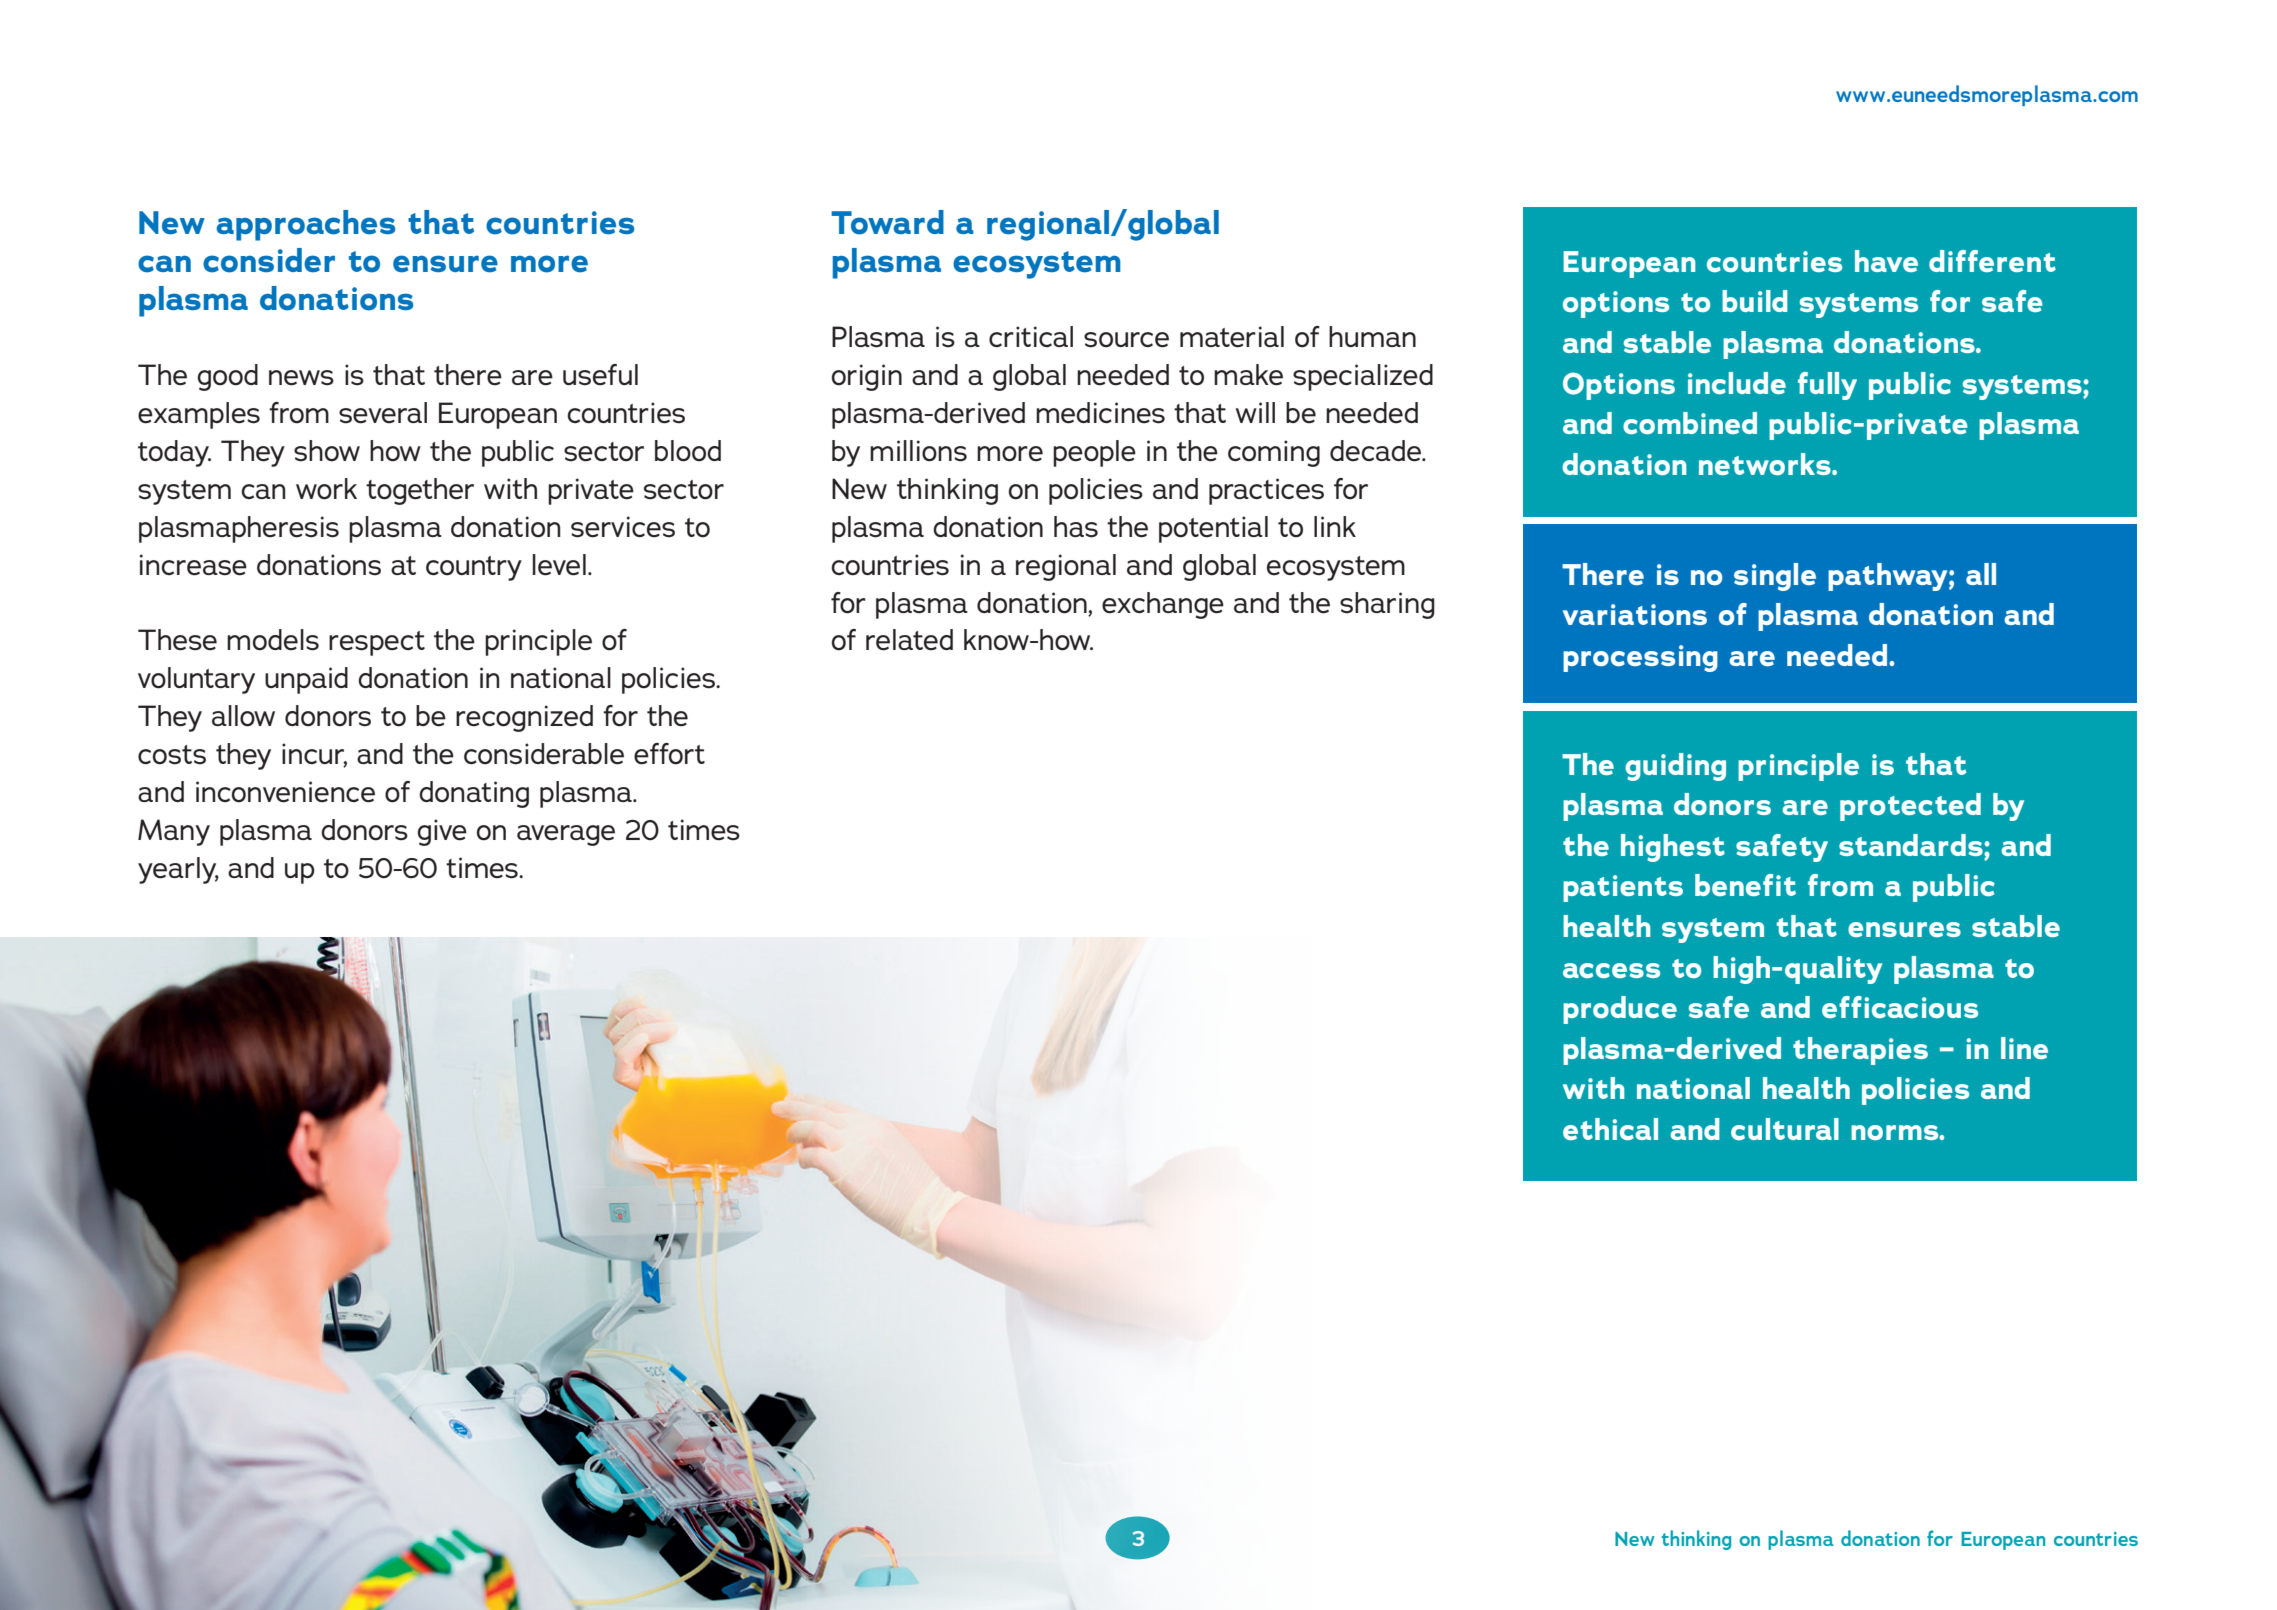 The width and height of the screenshot is (2277, 1610). I want to click on Toward, so click(887, 222).
